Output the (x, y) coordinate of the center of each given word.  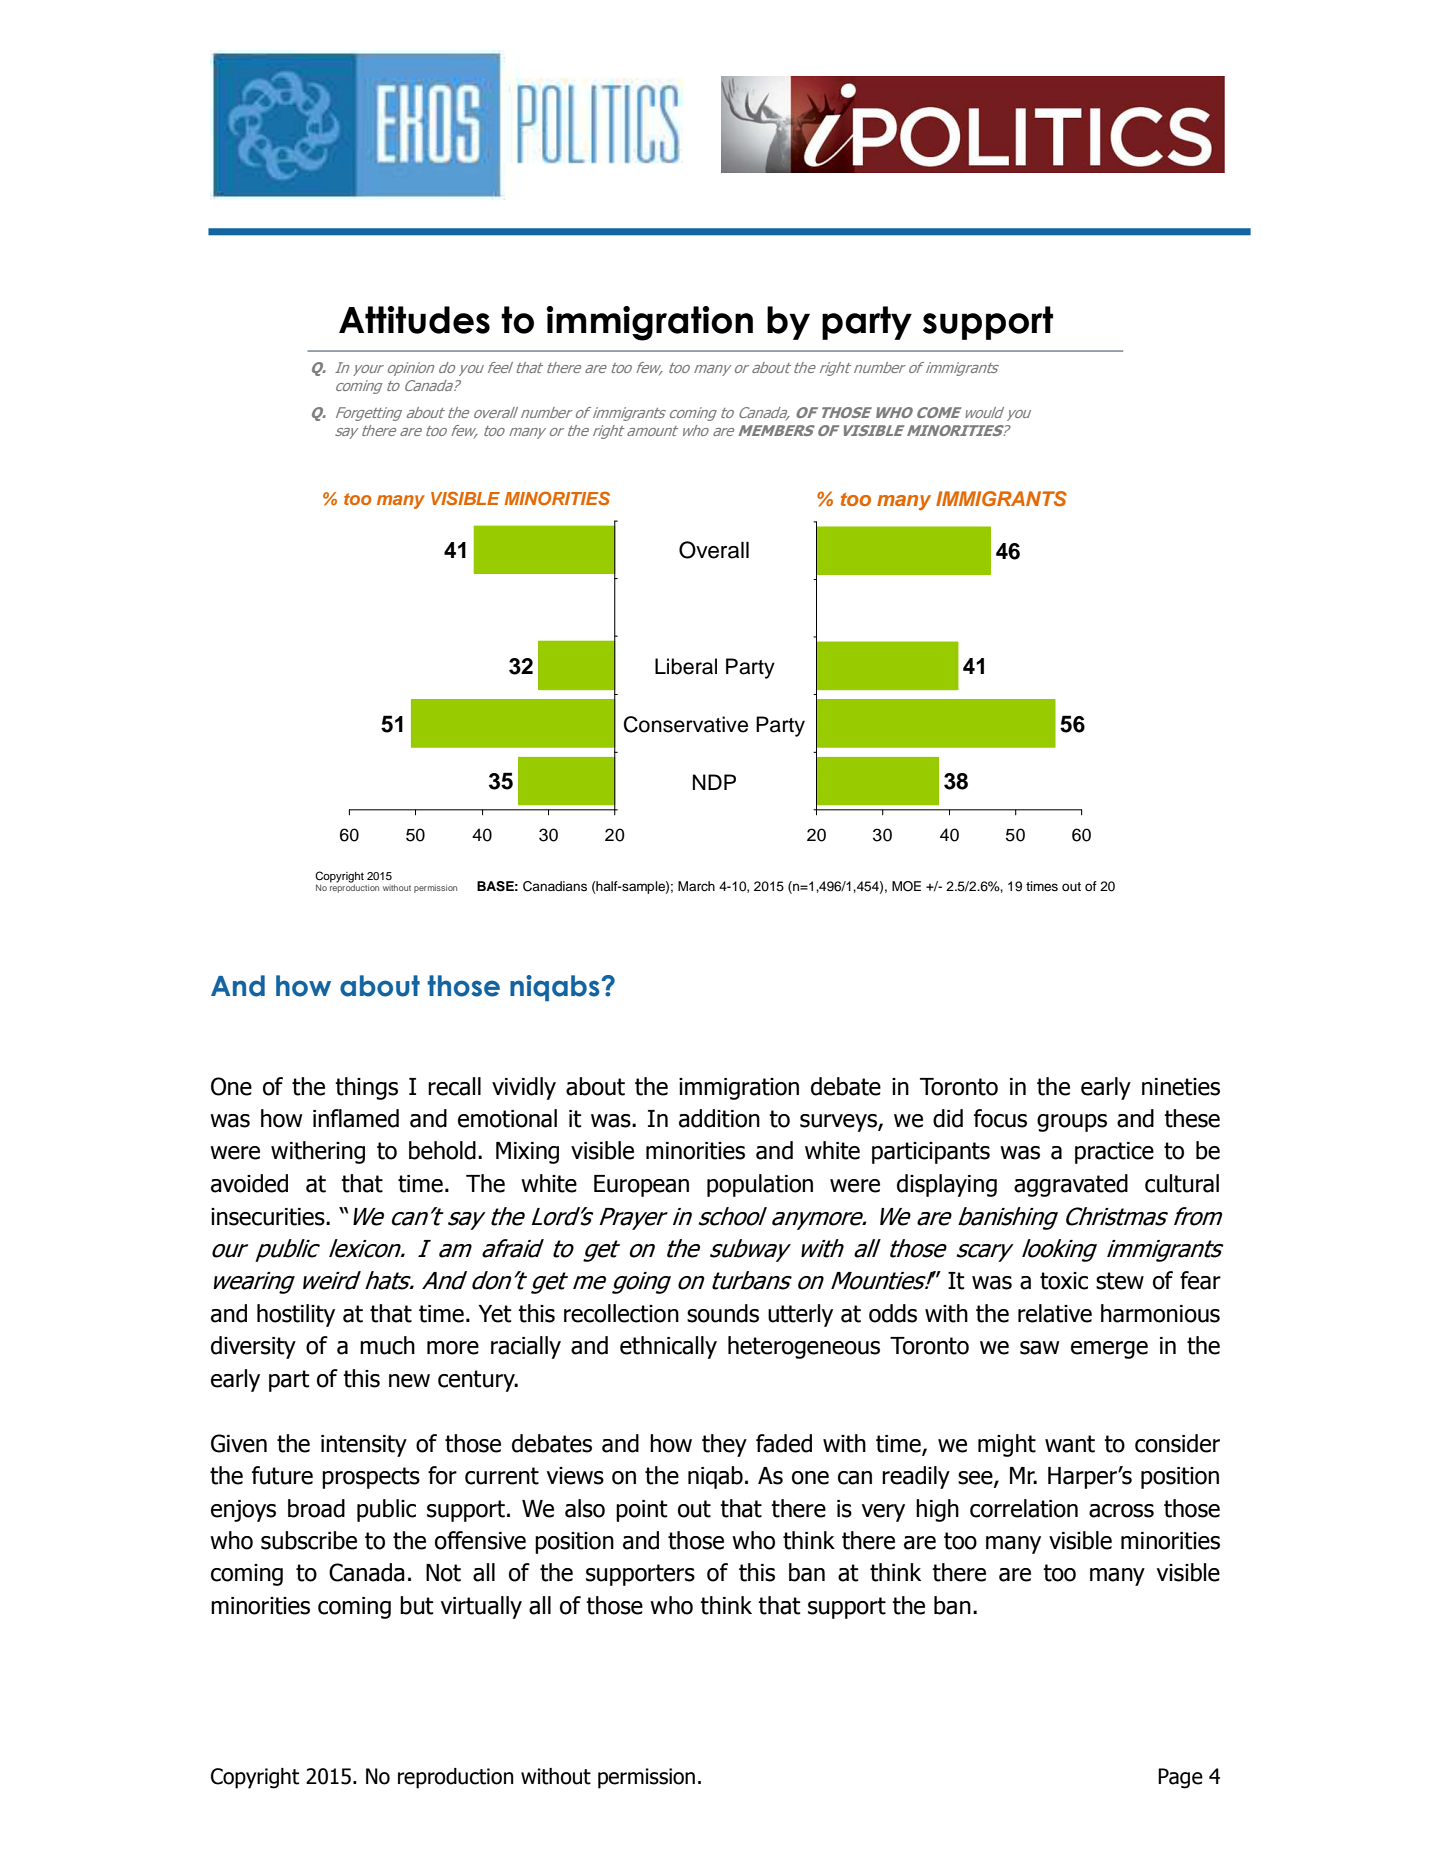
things (366, 1088)
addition (719, 1118)
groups (1072, 1123)
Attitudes (414, 320)
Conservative (686, 724)
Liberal (686, 666)
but (417, 1605)
